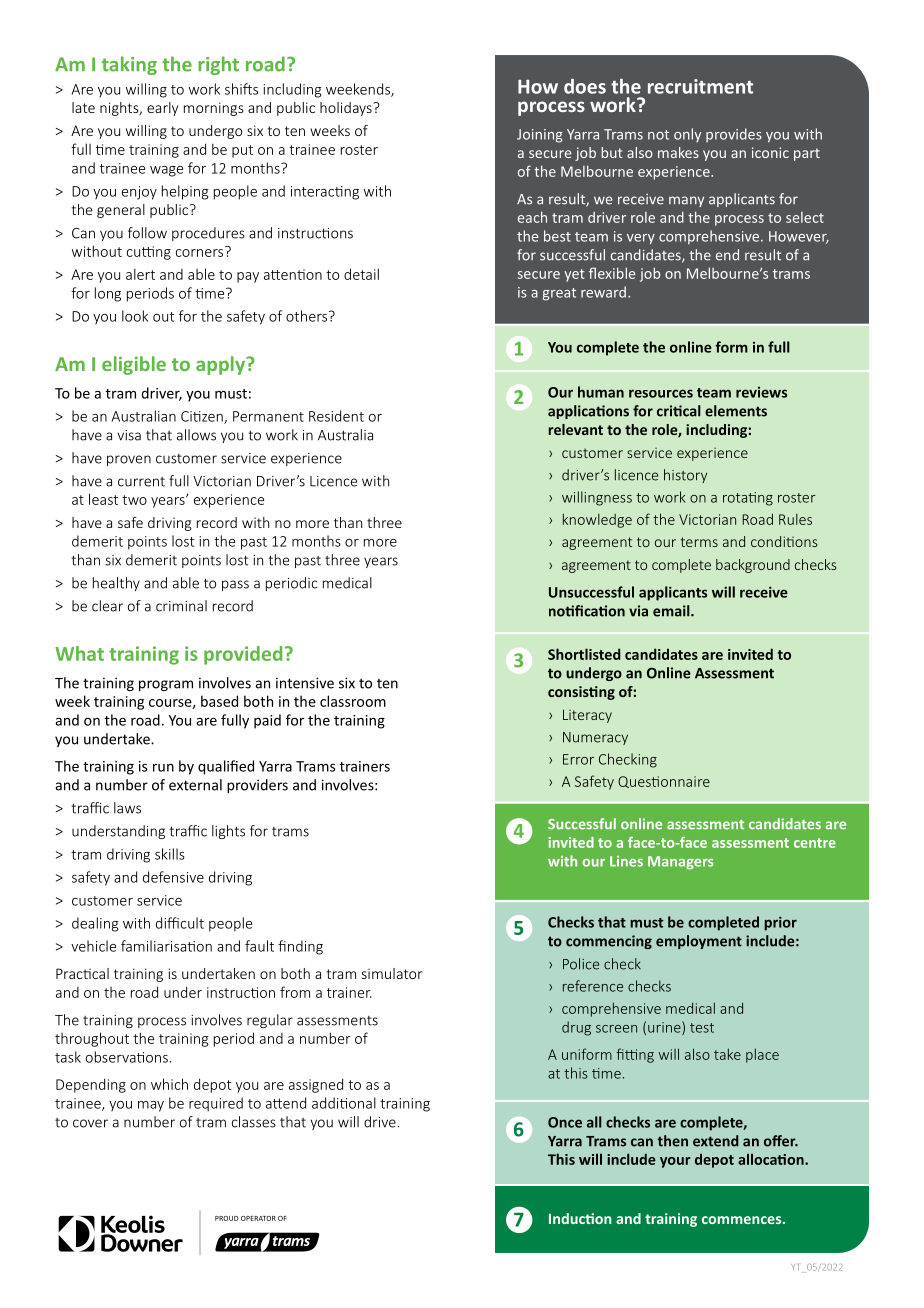 The width and height of the screenshot is (924, 1308). I want to click on classroom, so click(353, 701).
